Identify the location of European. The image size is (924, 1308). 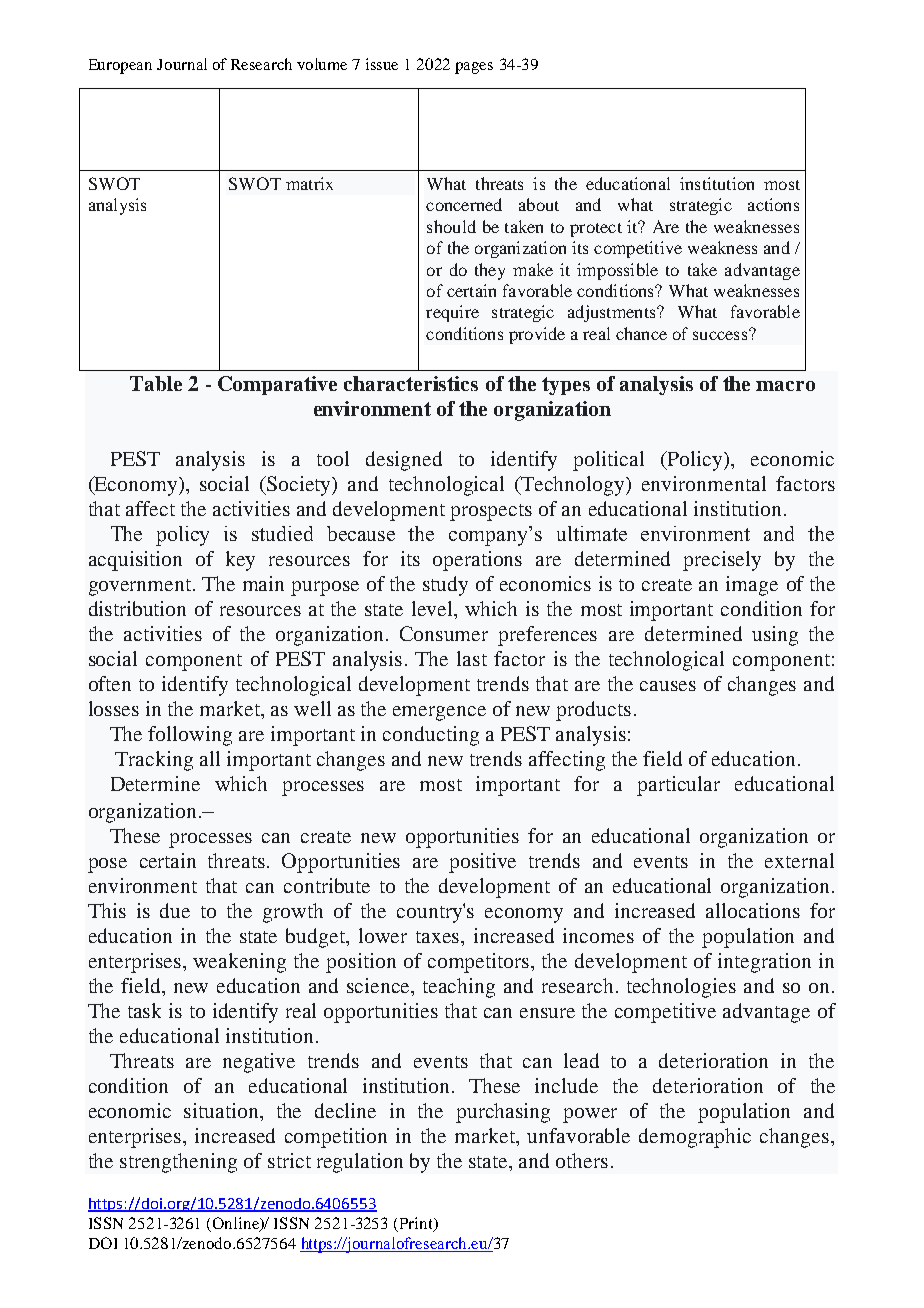
(120, 66).
